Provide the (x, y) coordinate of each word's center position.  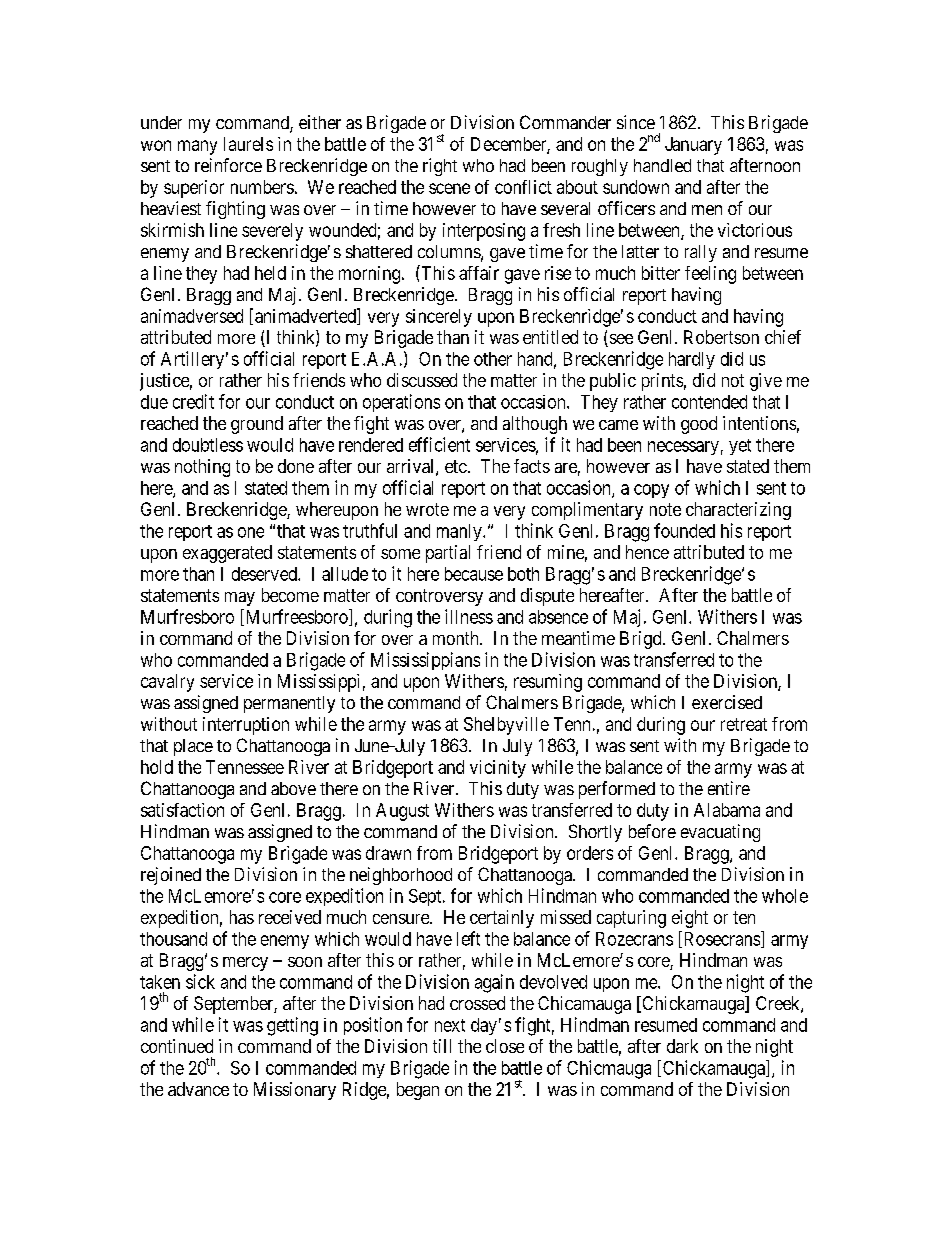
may (240, 599)
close (505, 1046)
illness (469, 616)
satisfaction (182, 810)
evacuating (720, 833)
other (493, 359)
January (693, 146)
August (402, 812)
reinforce (228, 165)
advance (198, 1089)
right (440, 167)
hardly (692, 360)
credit (193, 401)
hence (647, 552)
